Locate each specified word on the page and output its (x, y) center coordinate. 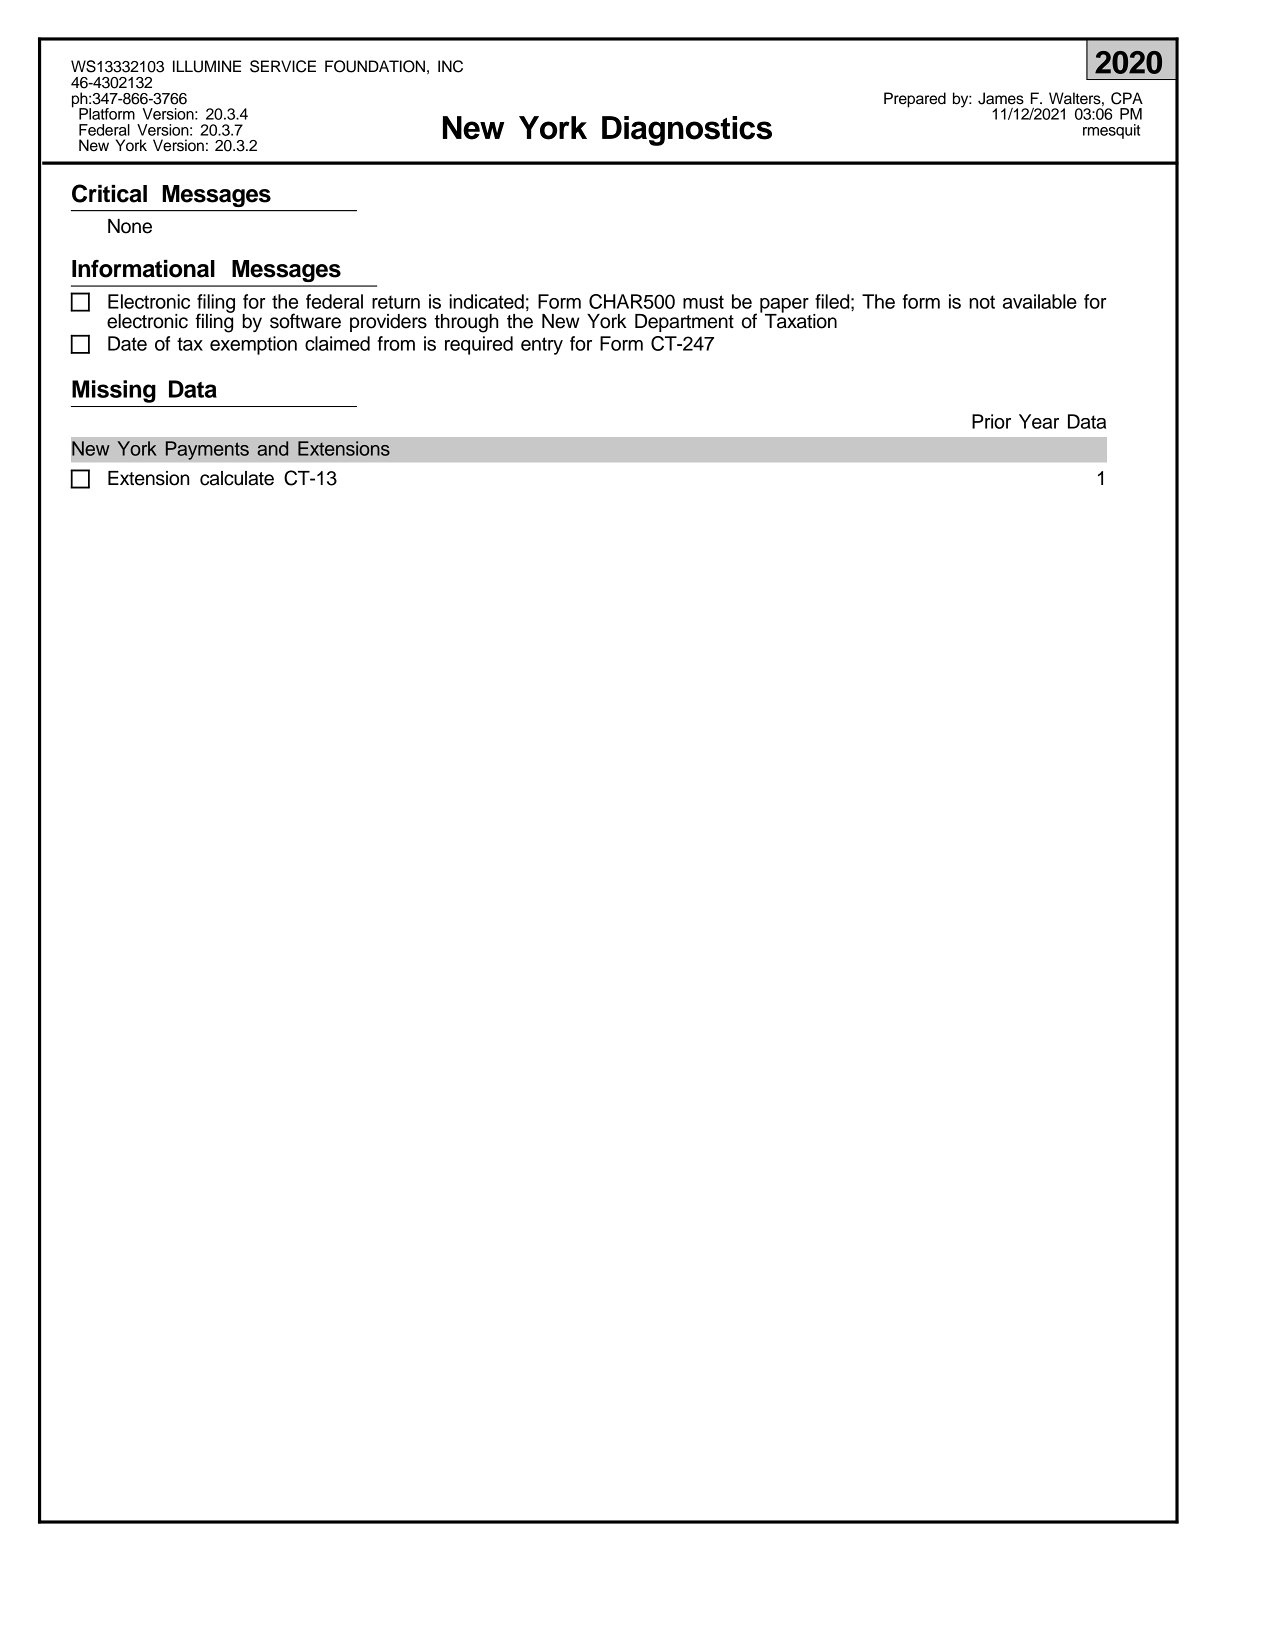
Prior (991, 421)
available (1040, 301)
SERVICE (283, 66)
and (272, 448)
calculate (237, 478)
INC (450, 66)
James (1001, 98)
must (703, 302)
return (396, 302)
